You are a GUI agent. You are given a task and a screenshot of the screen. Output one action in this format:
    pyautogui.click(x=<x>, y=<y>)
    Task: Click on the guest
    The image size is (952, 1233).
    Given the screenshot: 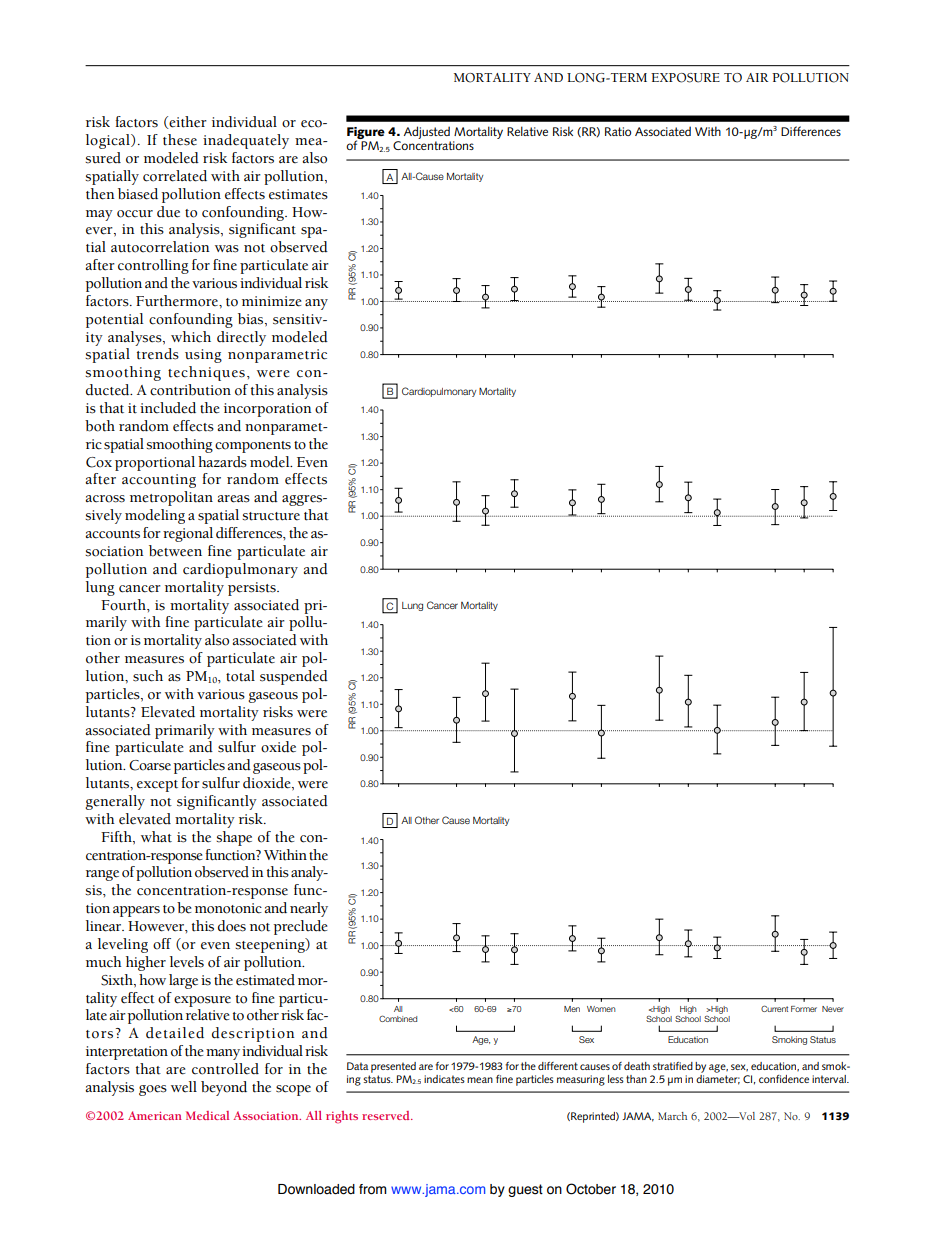 What is the action you would take?
    pyautogui.click(x=525, y=1190)
